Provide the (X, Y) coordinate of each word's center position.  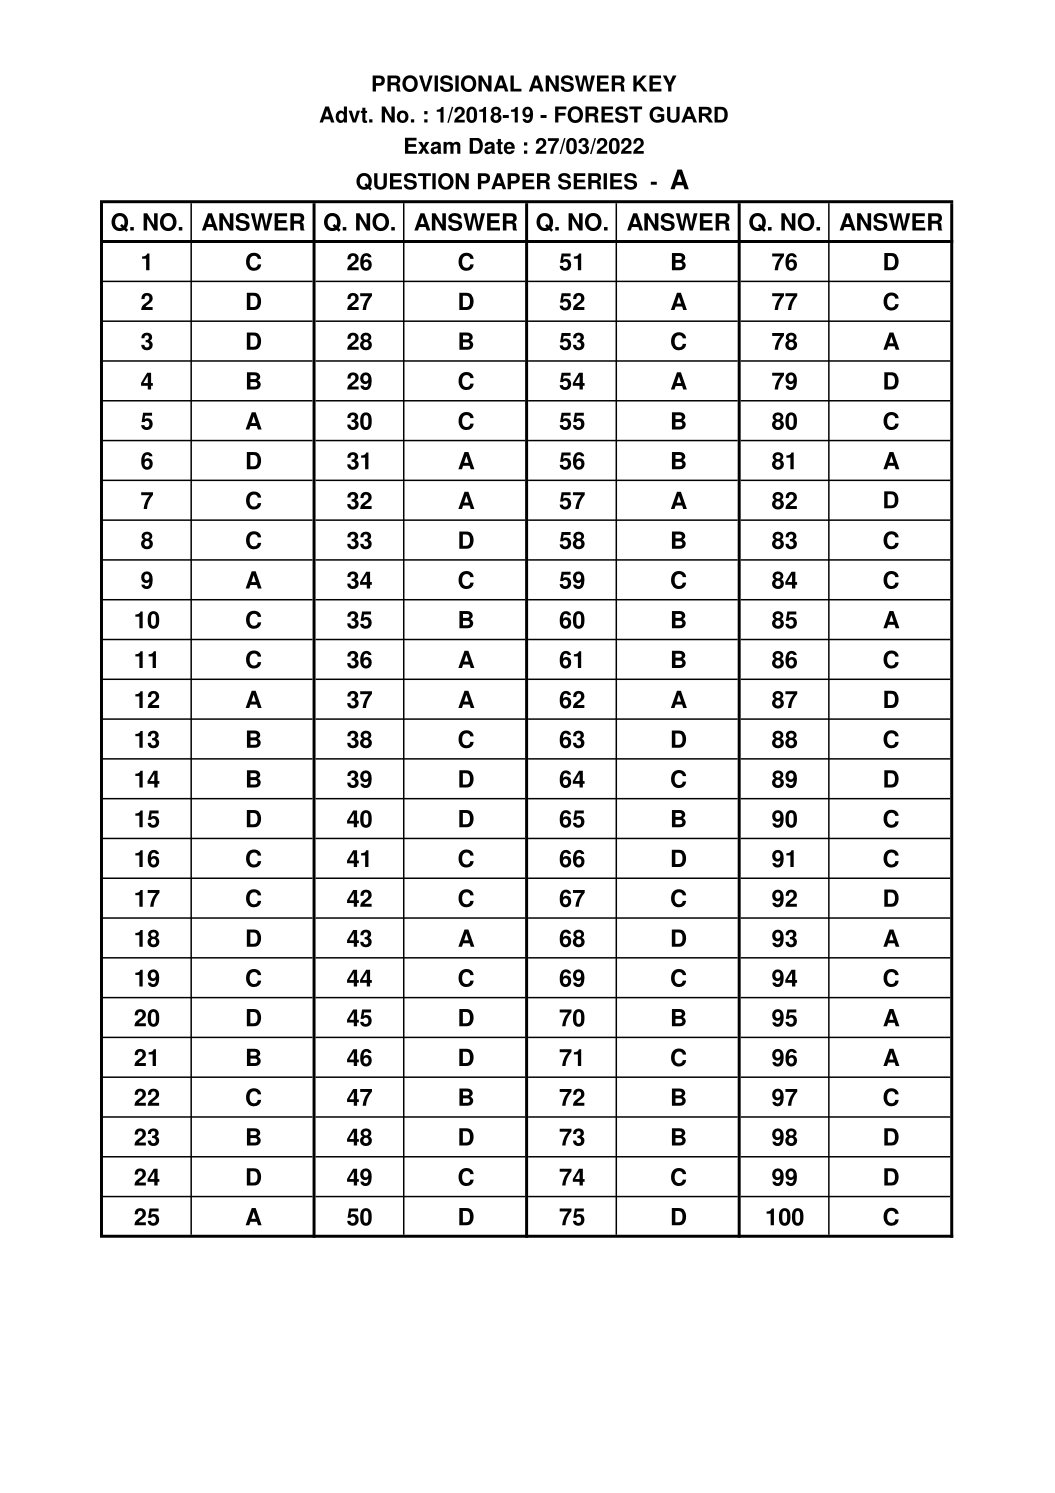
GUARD (688, 114)
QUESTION (412, 181)
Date (492, 146)
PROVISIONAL (447, 83)
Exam (433, 145)
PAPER (514, 181)
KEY (654, 83)
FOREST (598, 114)
